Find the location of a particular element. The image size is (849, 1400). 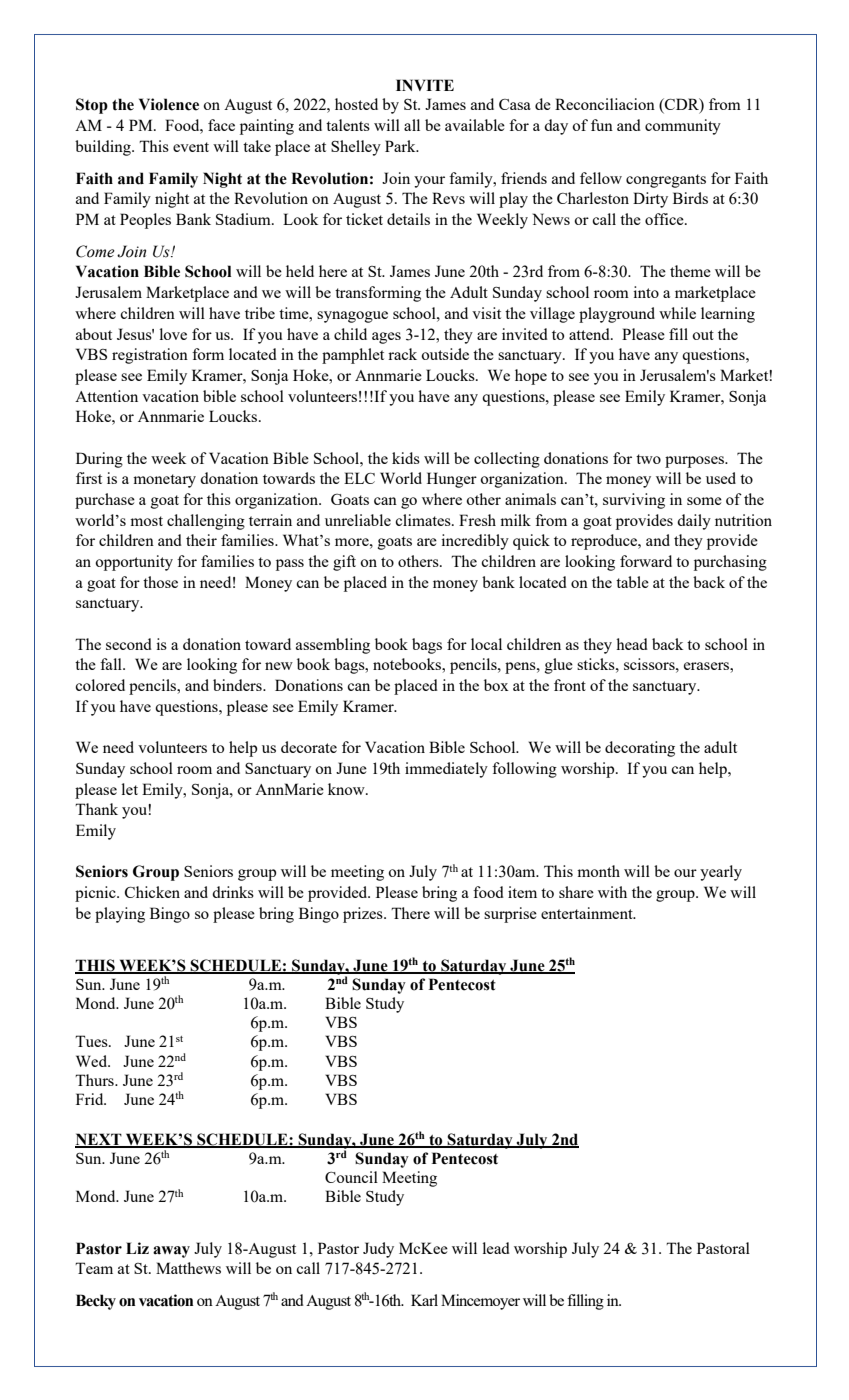

with is located at coordinates (612, 892).
